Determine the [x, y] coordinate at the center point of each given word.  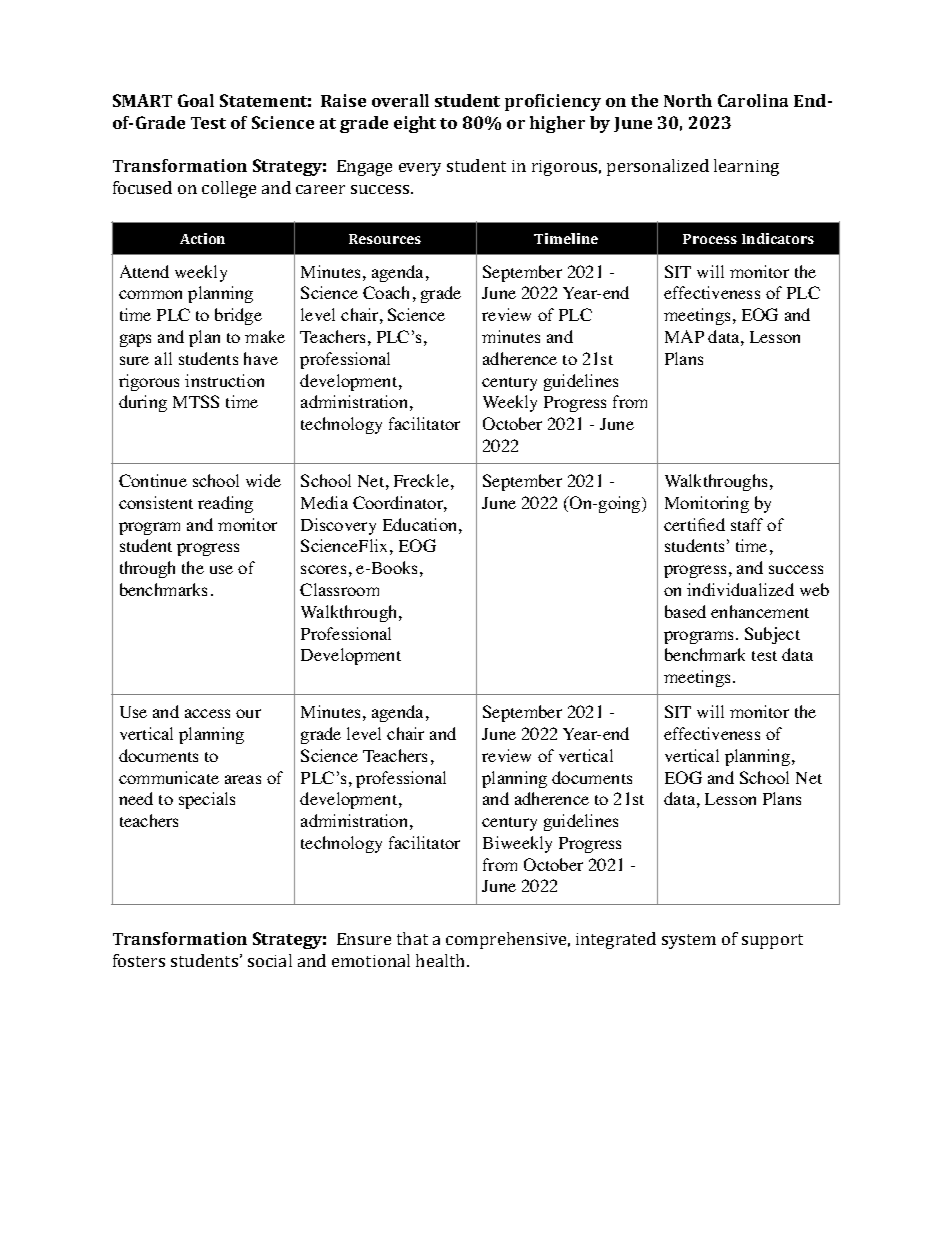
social [270, 960]
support [772, 941]
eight [415, 124]
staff [747, 524]
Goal [196, 100]
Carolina [753, 100]
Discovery [338, 526]
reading [225, 504]
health [442, 960]
